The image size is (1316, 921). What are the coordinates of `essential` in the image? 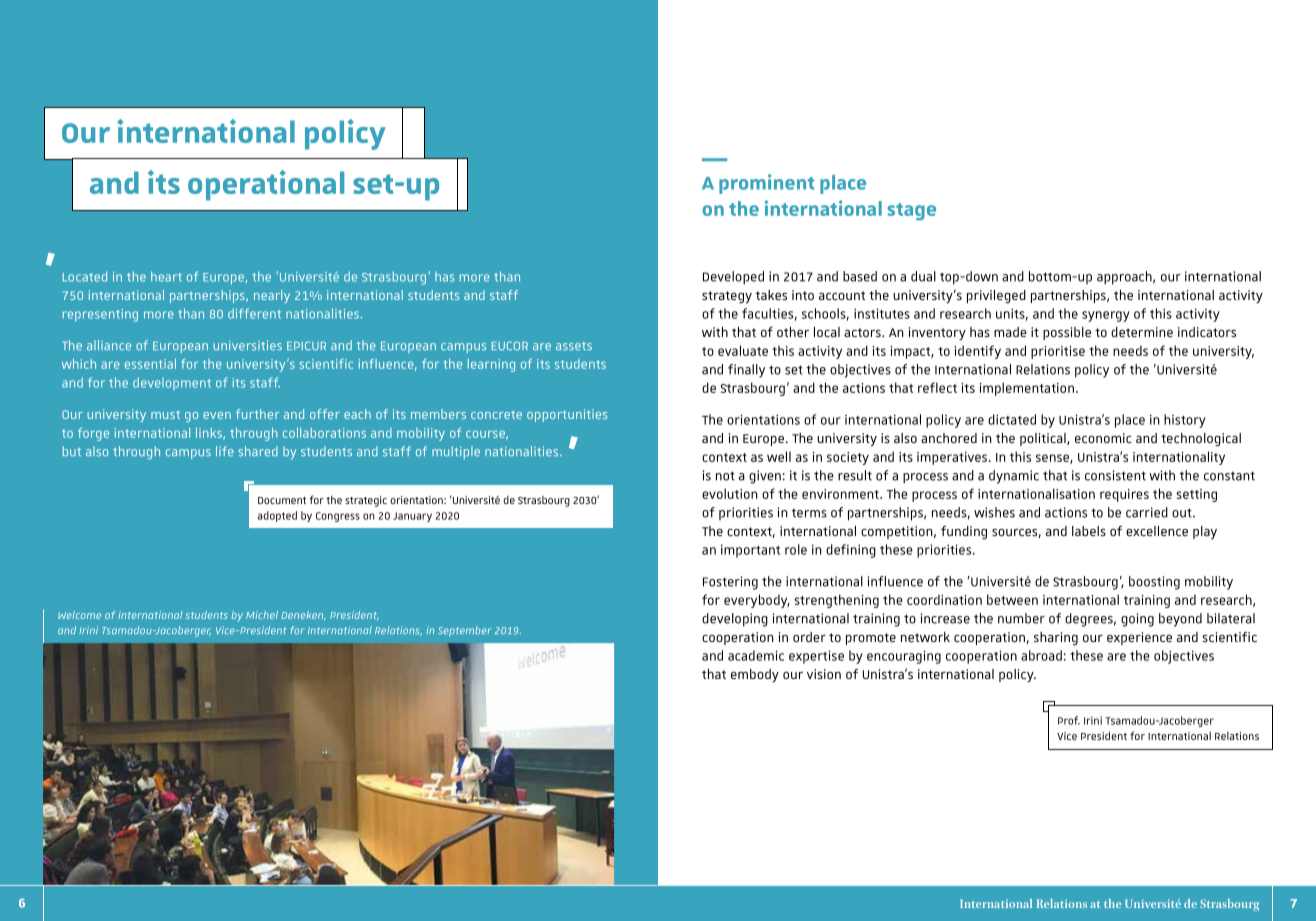 It's located at (150, 364).
